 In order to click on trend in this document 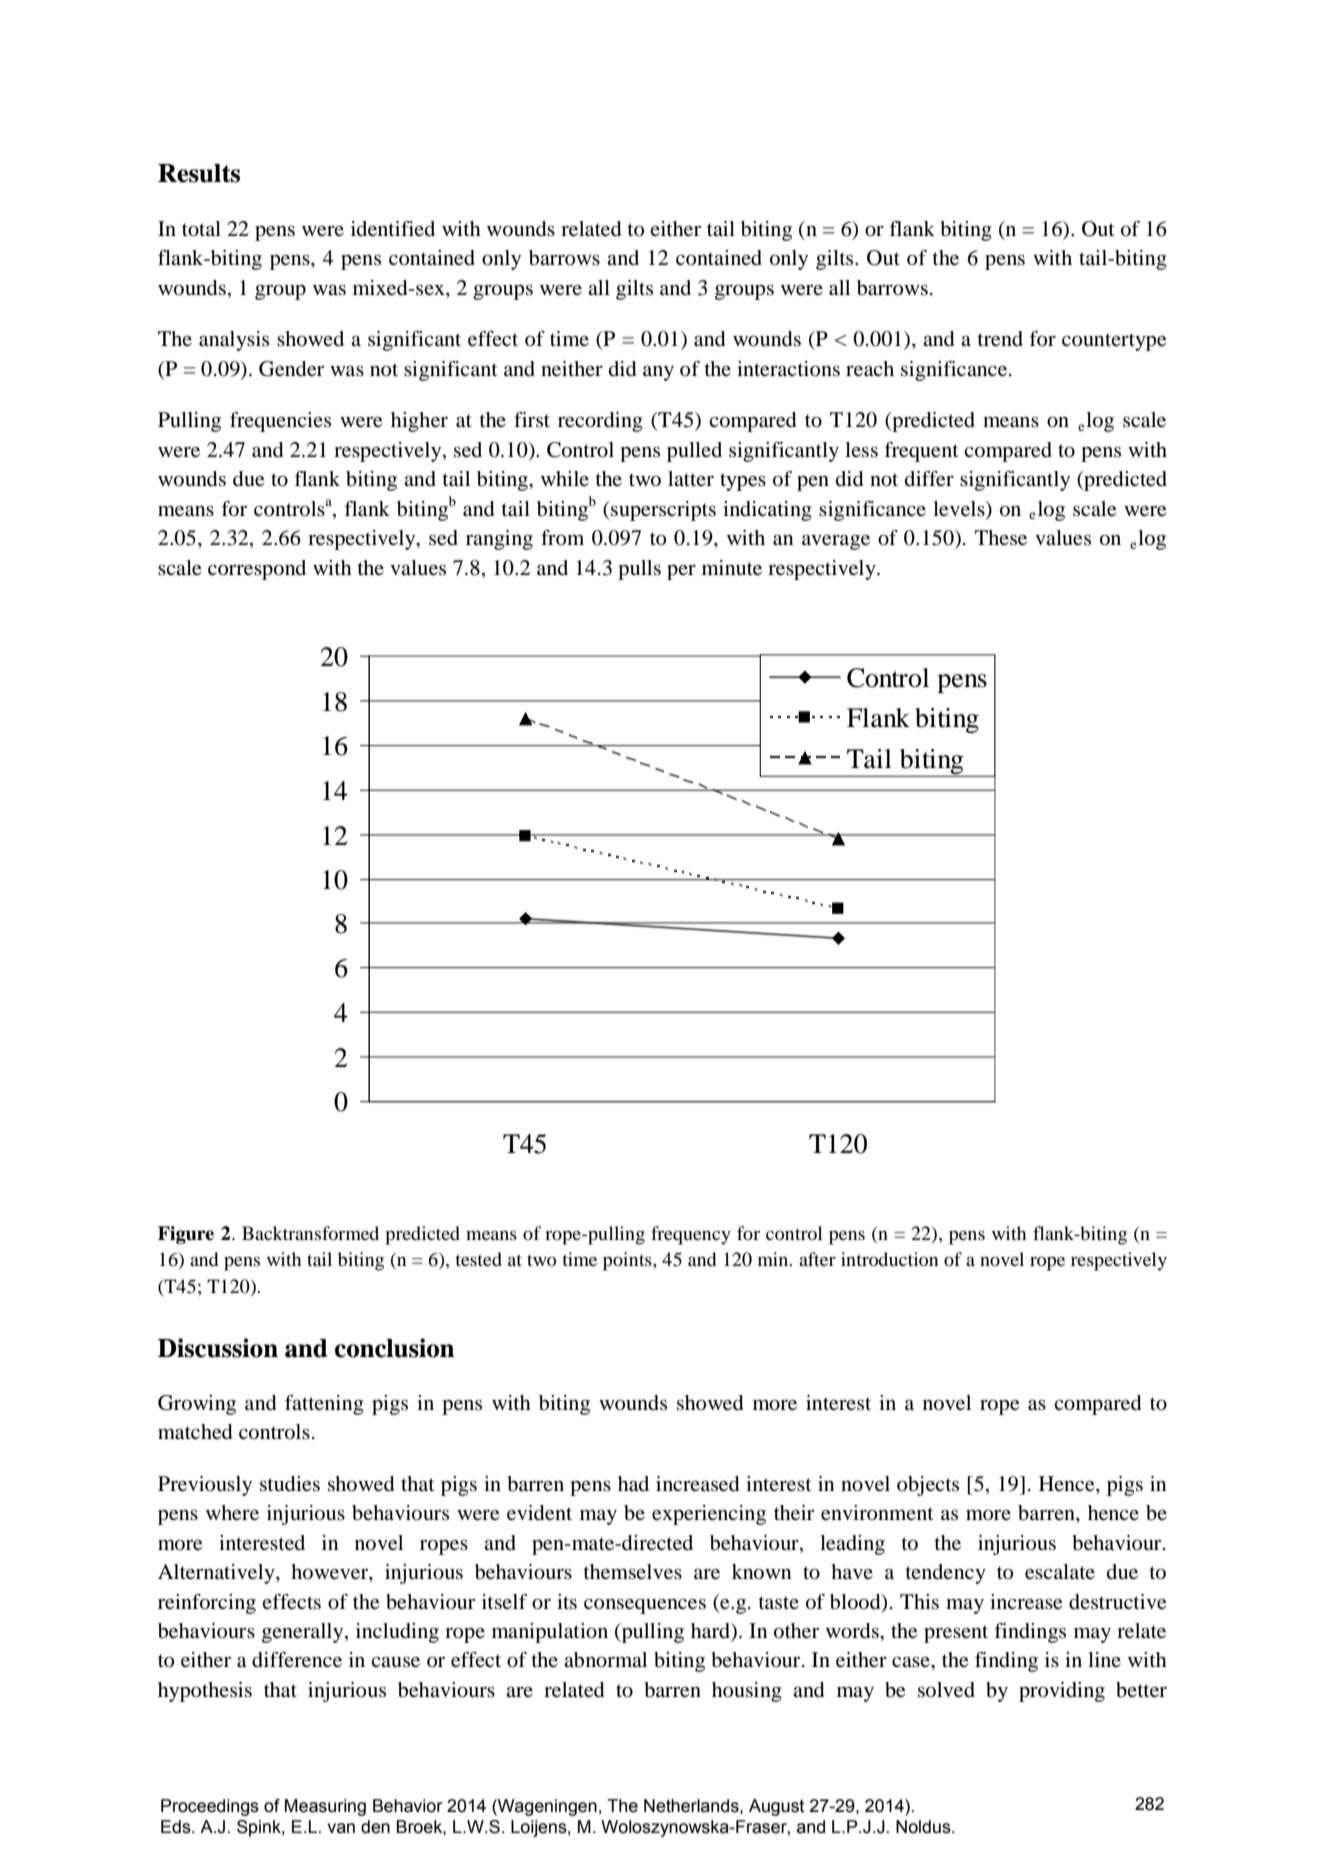, I will do `click(1000, 339)`.
